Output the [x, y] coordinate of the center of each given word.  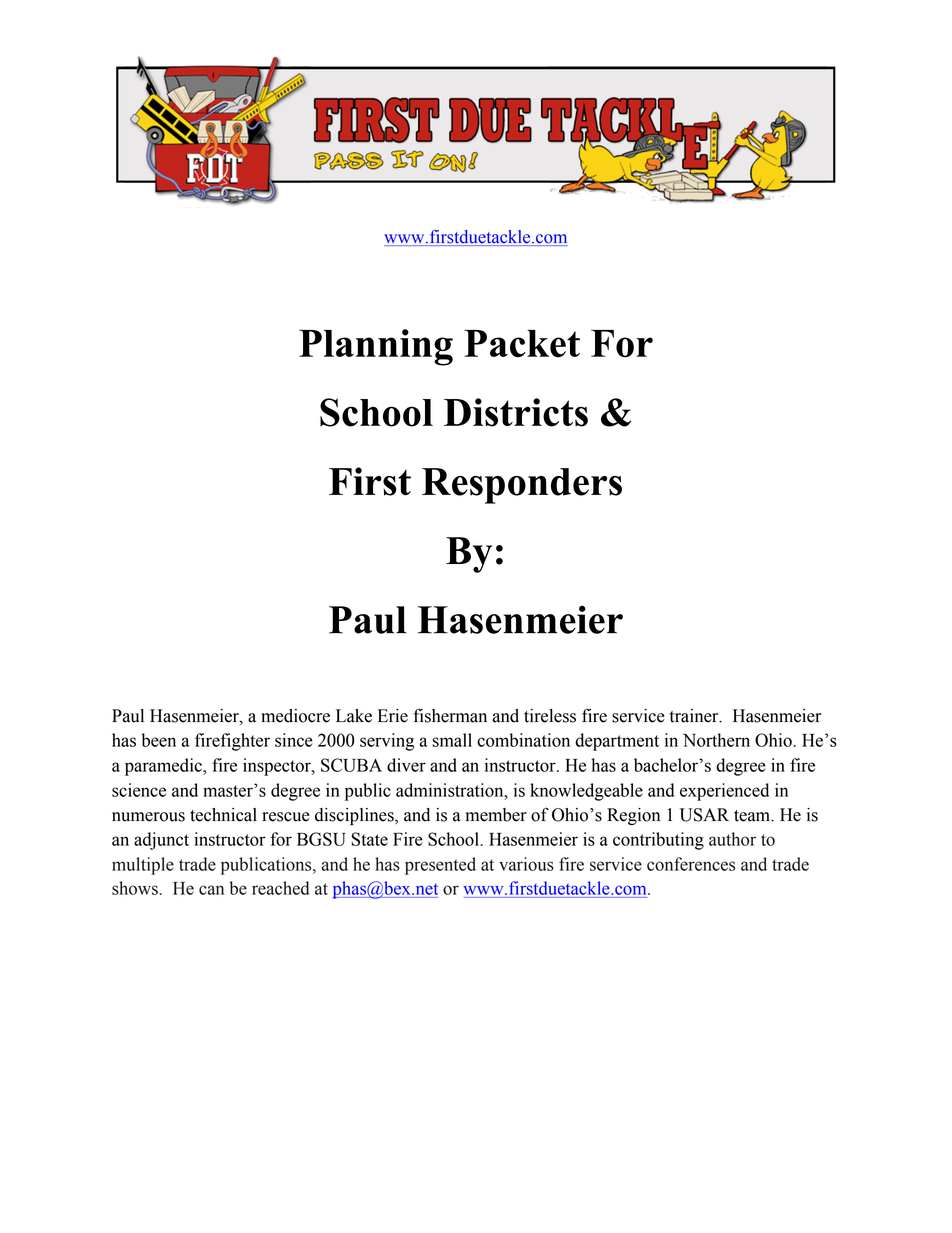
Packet [522, 343]
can [211, 890]
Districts [516, 412]
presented [440, 866]
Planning [376, 347]
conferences [691, 864]
